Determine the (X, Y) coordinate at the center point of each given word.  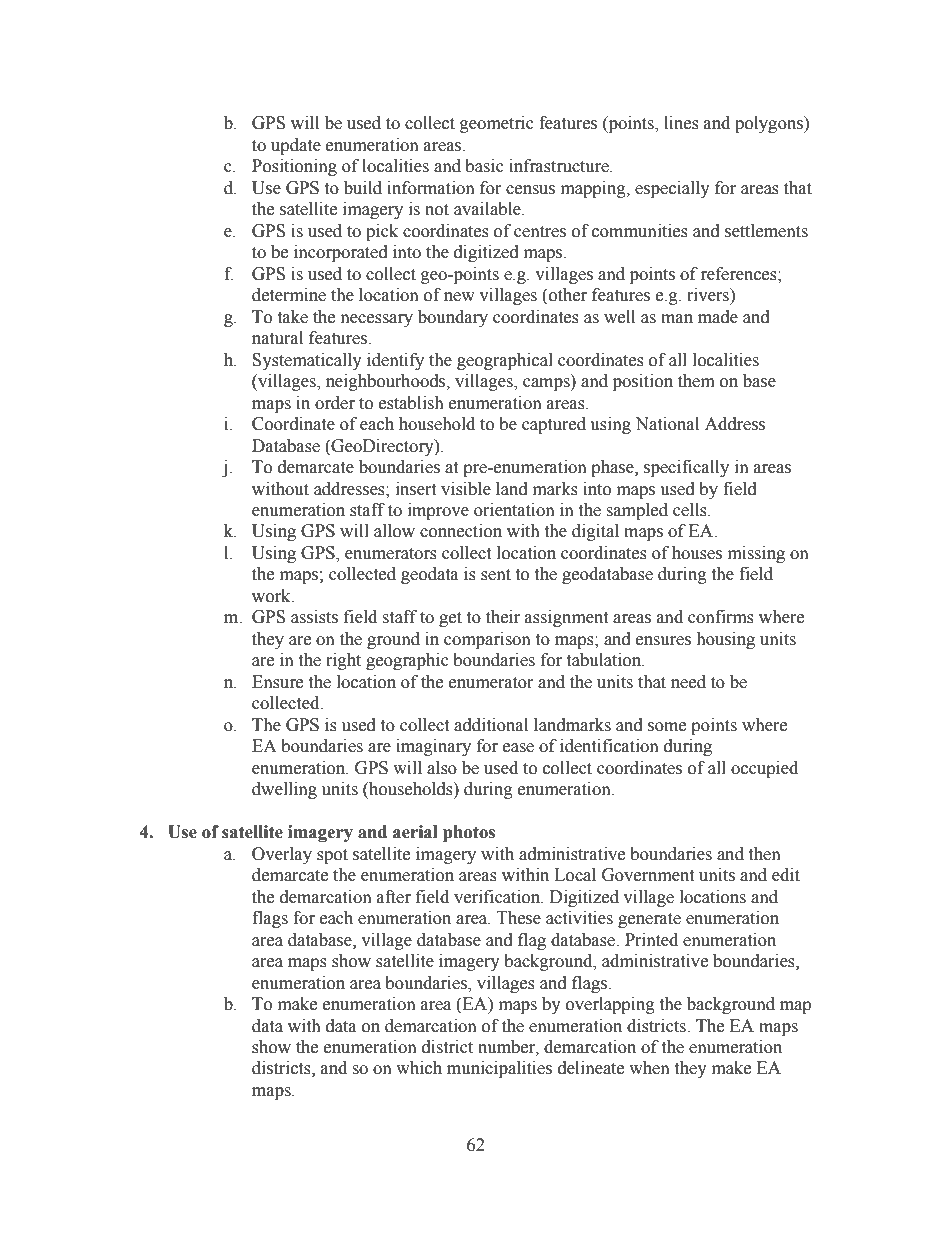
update (296, 146)
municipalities (499, 1069)
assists (314, 617)
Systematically (307, 361)
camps (547, 384)
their (503, 617)
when (649, 1068)
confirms (721, 617)
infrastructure (560, 166)
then (764, 854)
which (419, 1068)
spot (332, 856)
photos (469, 833)
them (696, 381)
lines (681, 123)
